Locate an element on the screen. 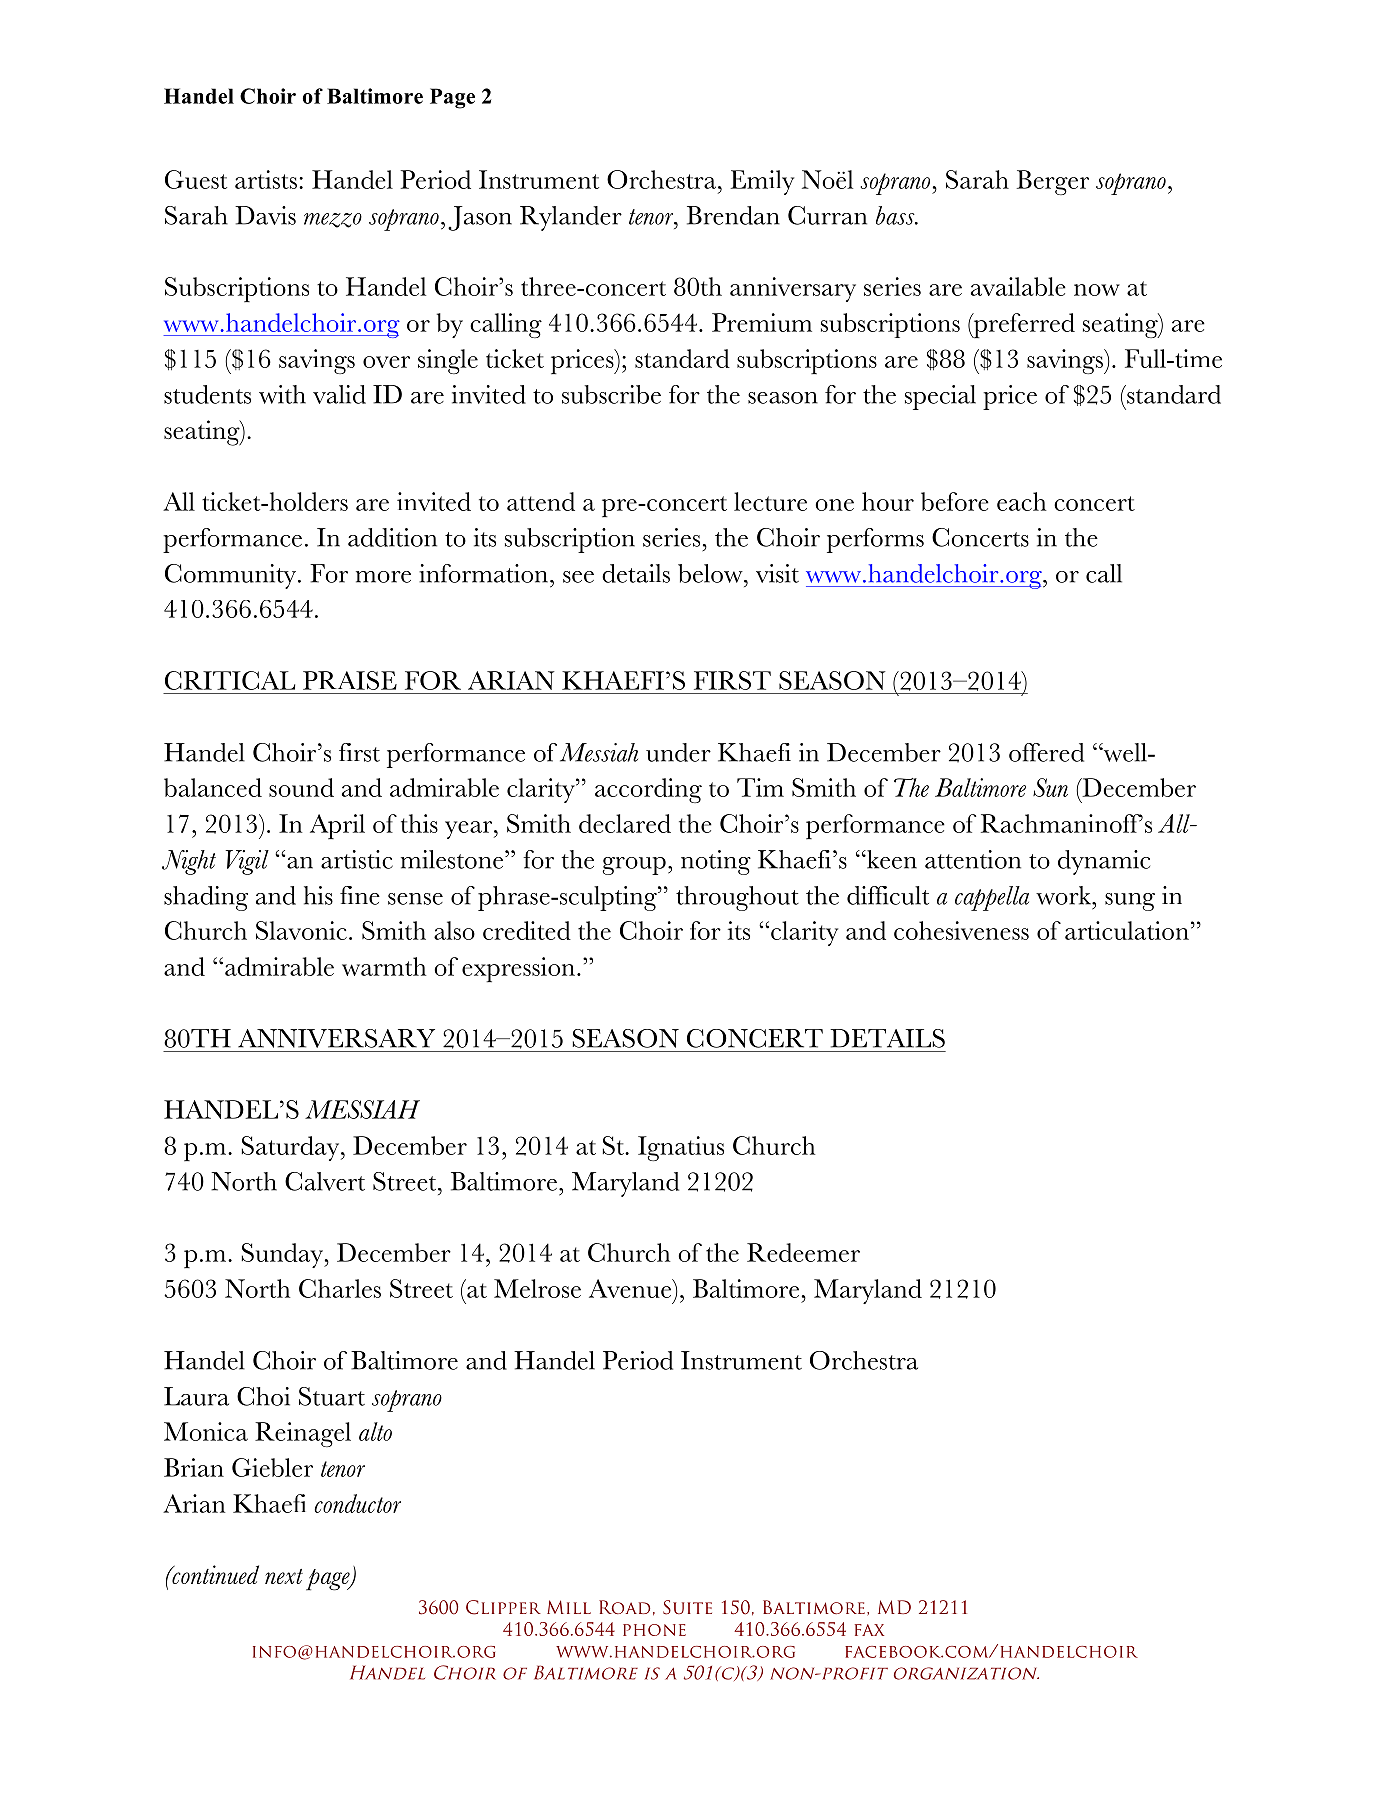 The height and width of the screenshot is (1795, 1387). Berger is located at coordinates (1053, 182).
